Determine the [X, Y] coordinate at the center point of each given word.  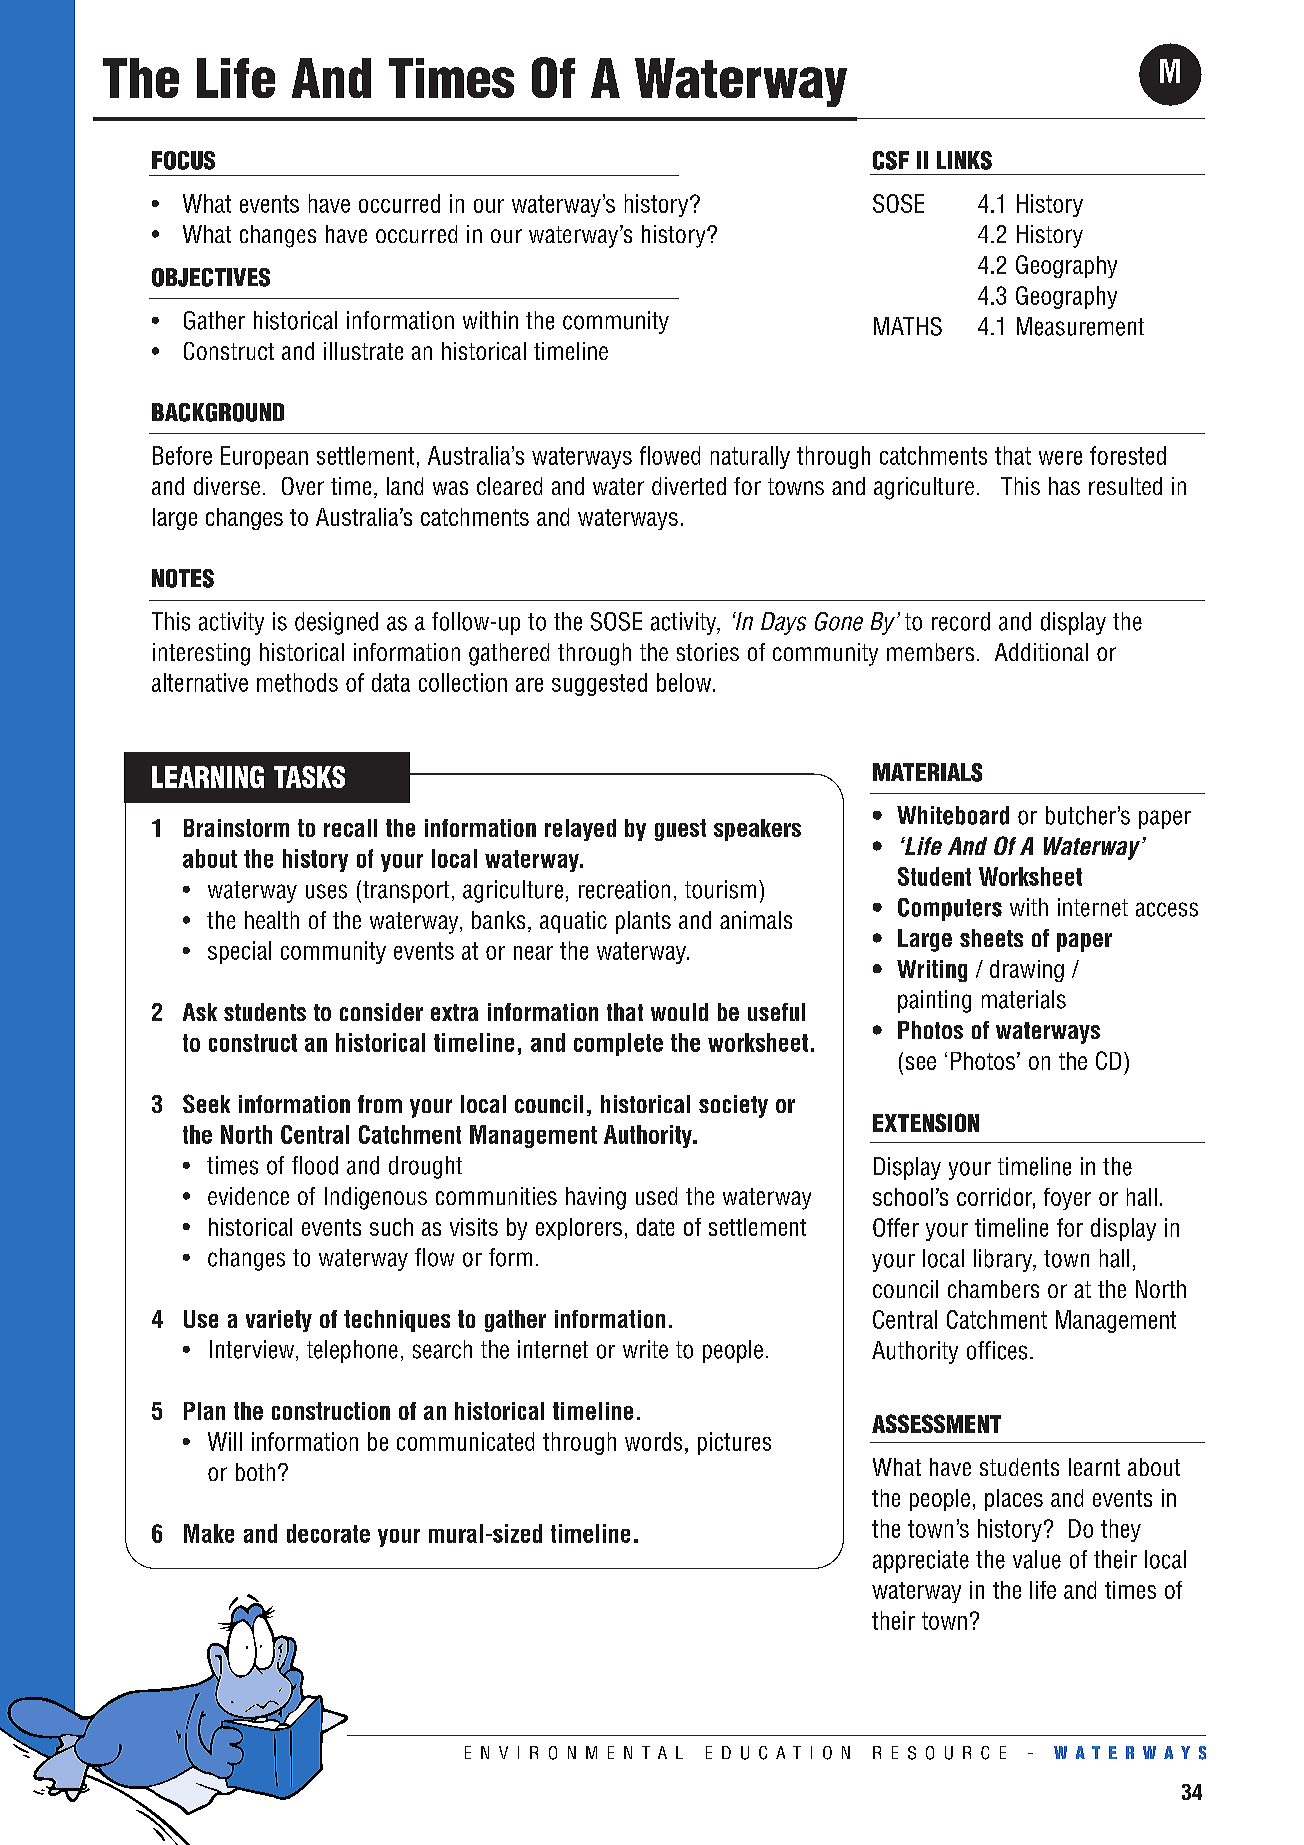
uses [326, 891]
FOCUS [183, 160]
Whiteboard [953, 815]
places [1014, 1500]
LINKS [964, 160]
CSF [891, 160]
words [653, 1441]
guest [680, 830]
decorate [328, 1533]
